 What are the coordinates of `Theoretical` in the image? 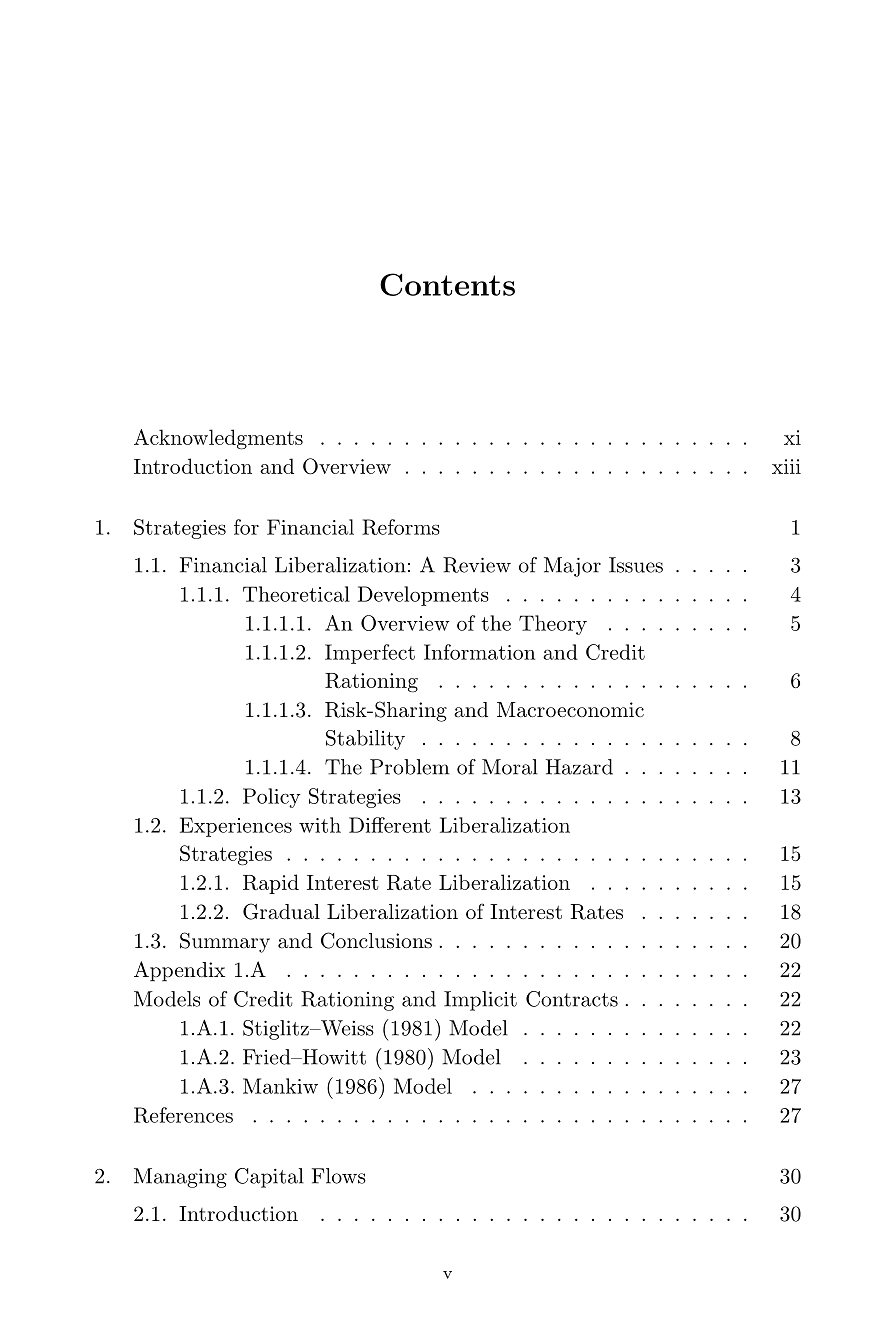 It's located at (296, 594).
